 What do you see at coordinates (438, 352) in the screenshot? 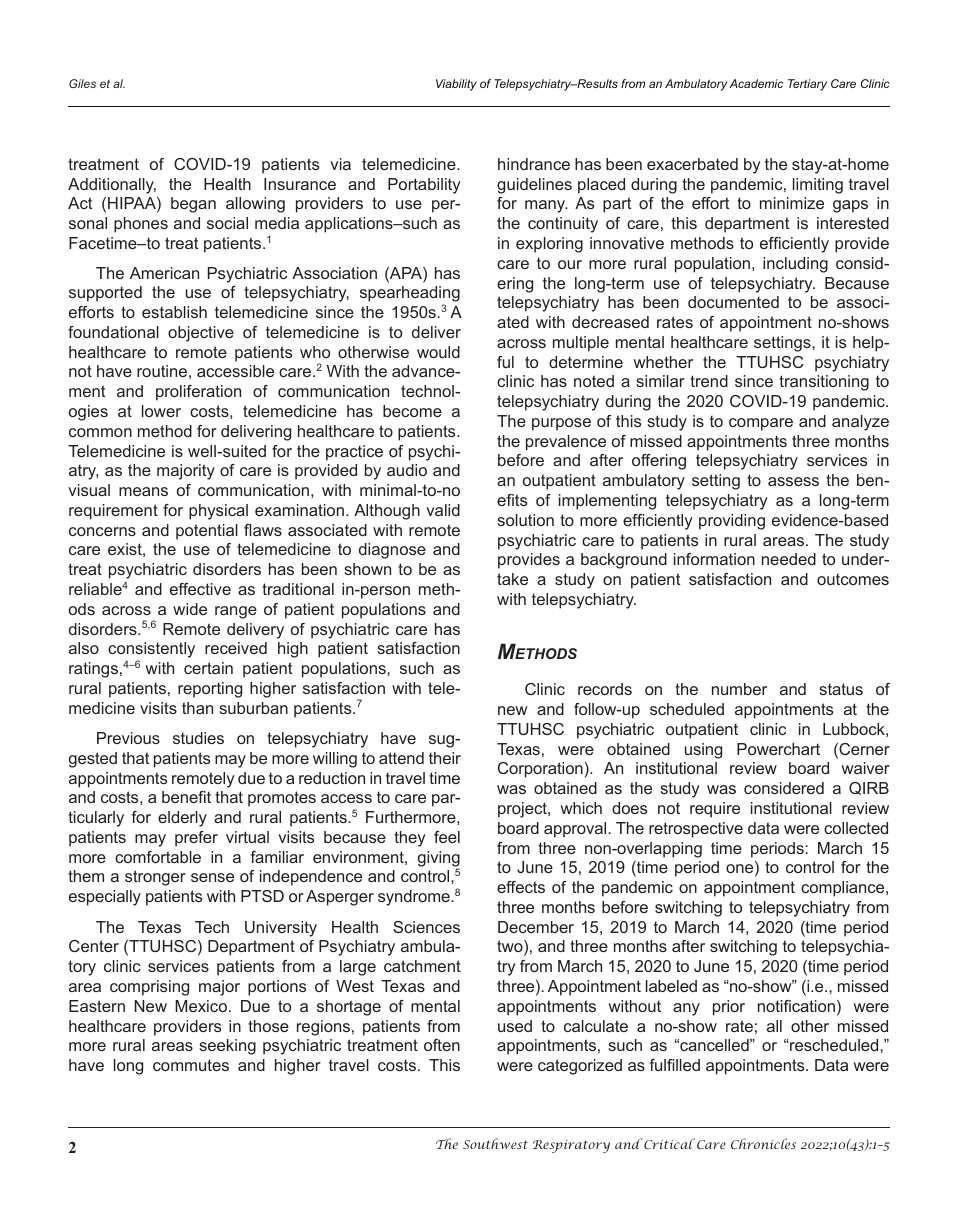
I see `would` at bounding box center [438, 352].
